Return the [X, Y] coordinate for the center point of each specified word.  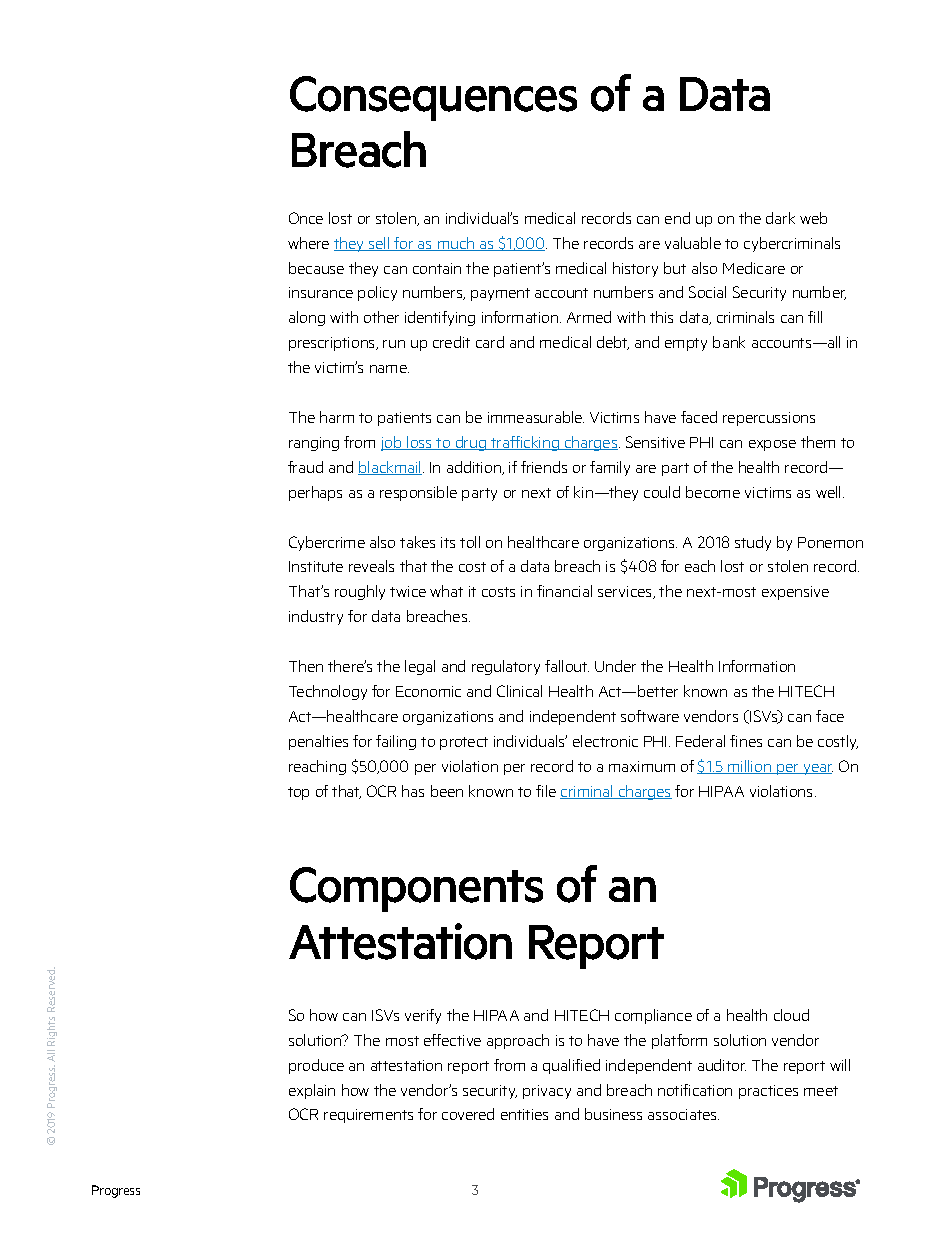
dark [780, 218]
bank [729, 342]
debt [613, 343]
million [750, 767]
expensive [795, 593]
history [635, 269]
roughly [360, 592]
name [389, 369]
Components [416, 889]
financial [564, 591]
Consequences [433, 98]
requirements [368, 1116]
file [546, 791]
